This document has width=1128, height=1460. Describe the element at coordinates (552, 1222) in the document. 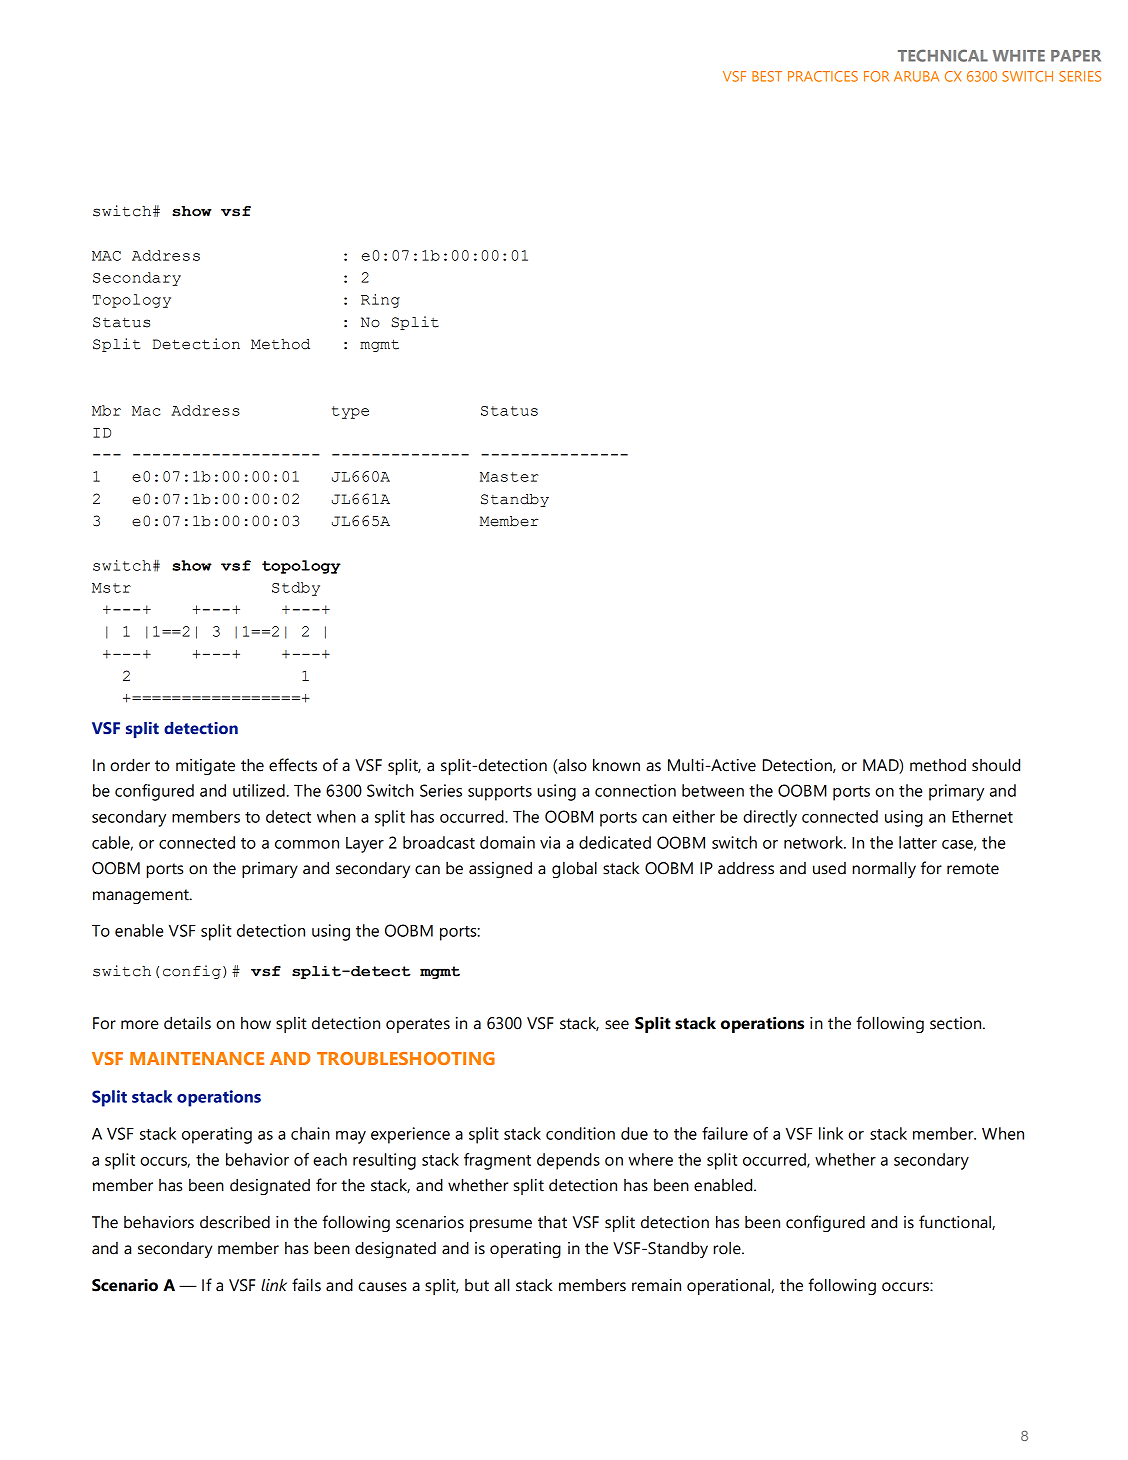

I see `that` at that location.
